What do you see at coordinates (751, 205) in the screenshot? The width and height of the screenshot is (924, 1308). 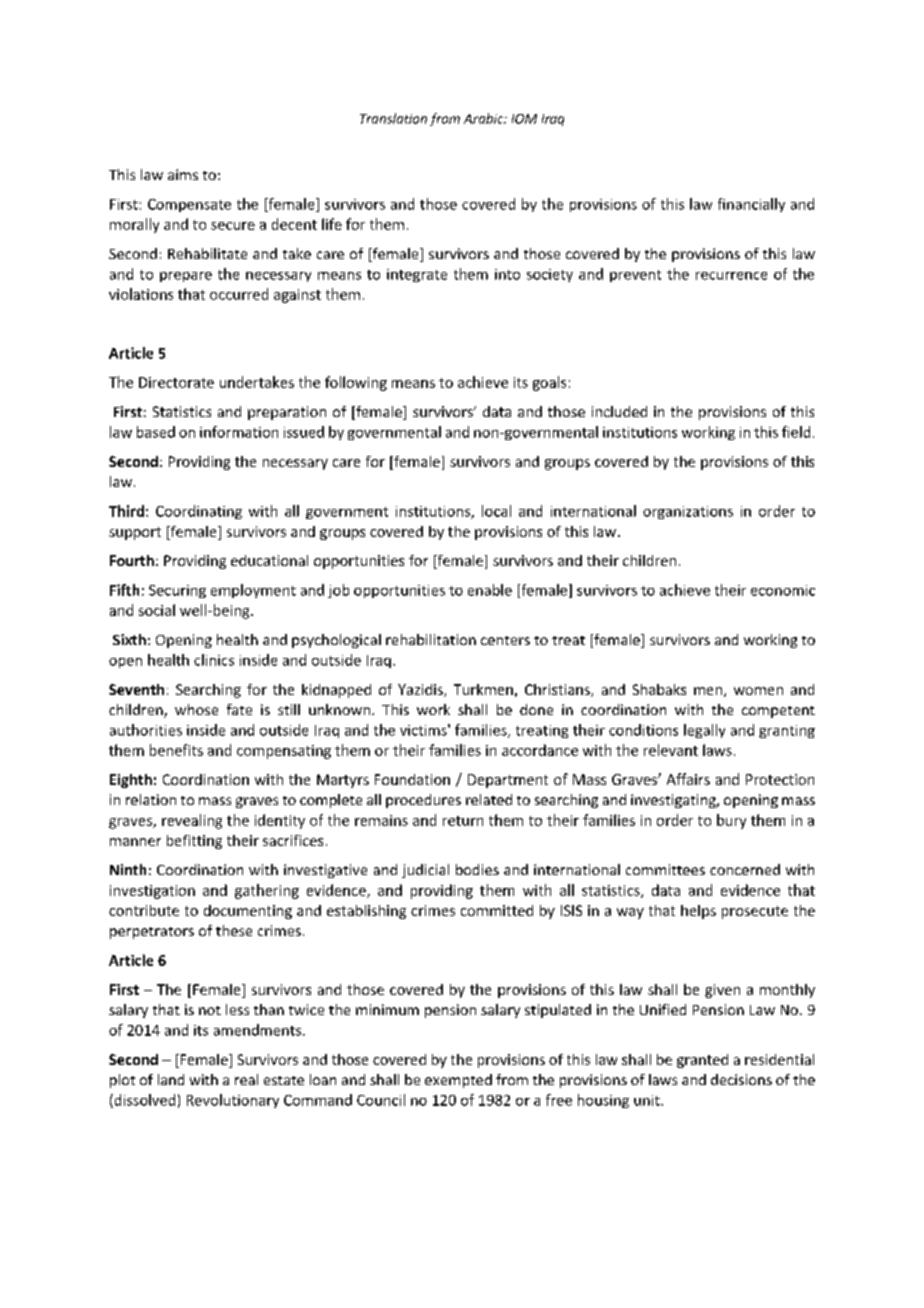 I see `financially` at bounding box center [751, 205].
